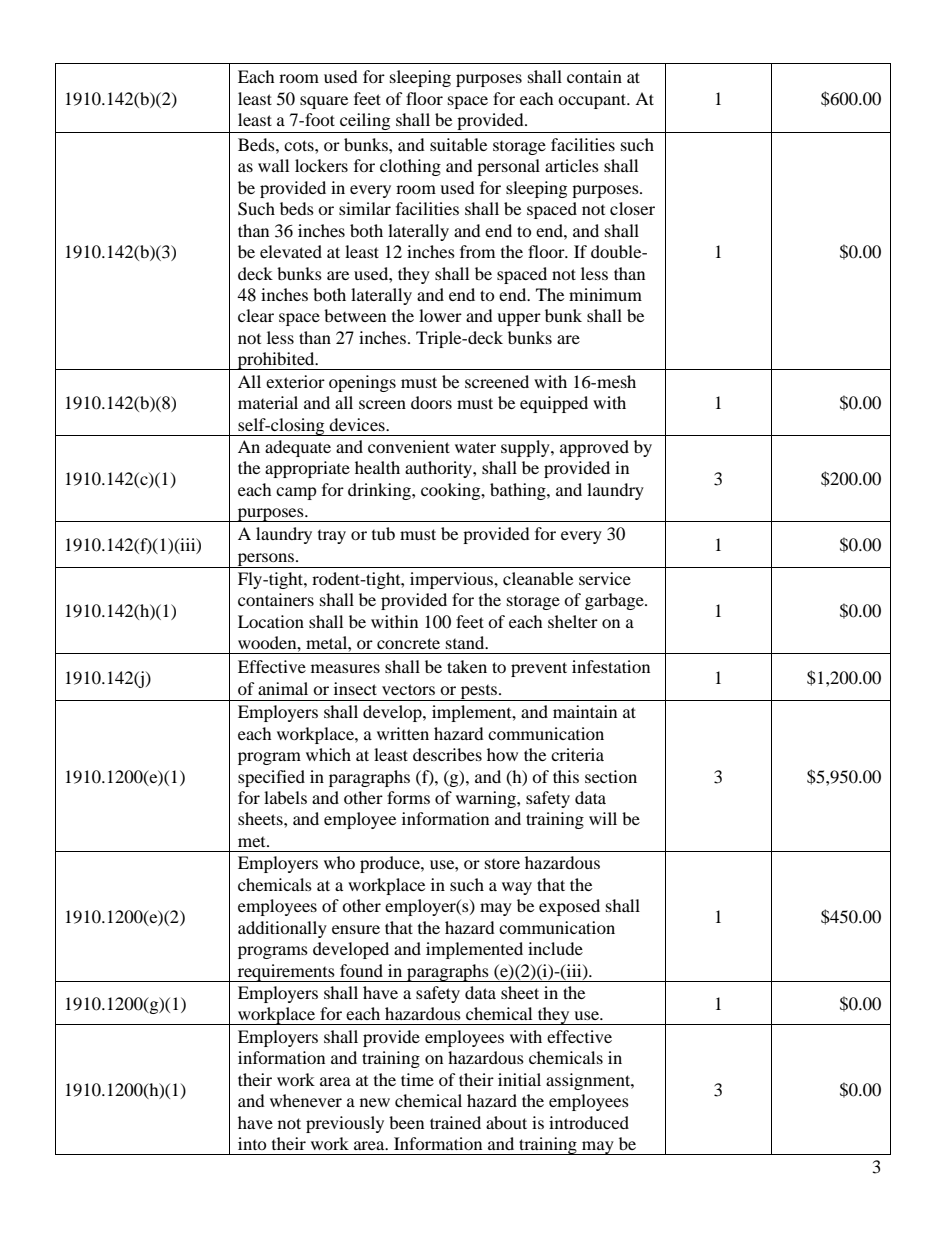  Describe the element at coordinates (593, 101) in the image. I see `occupant` at that location.
